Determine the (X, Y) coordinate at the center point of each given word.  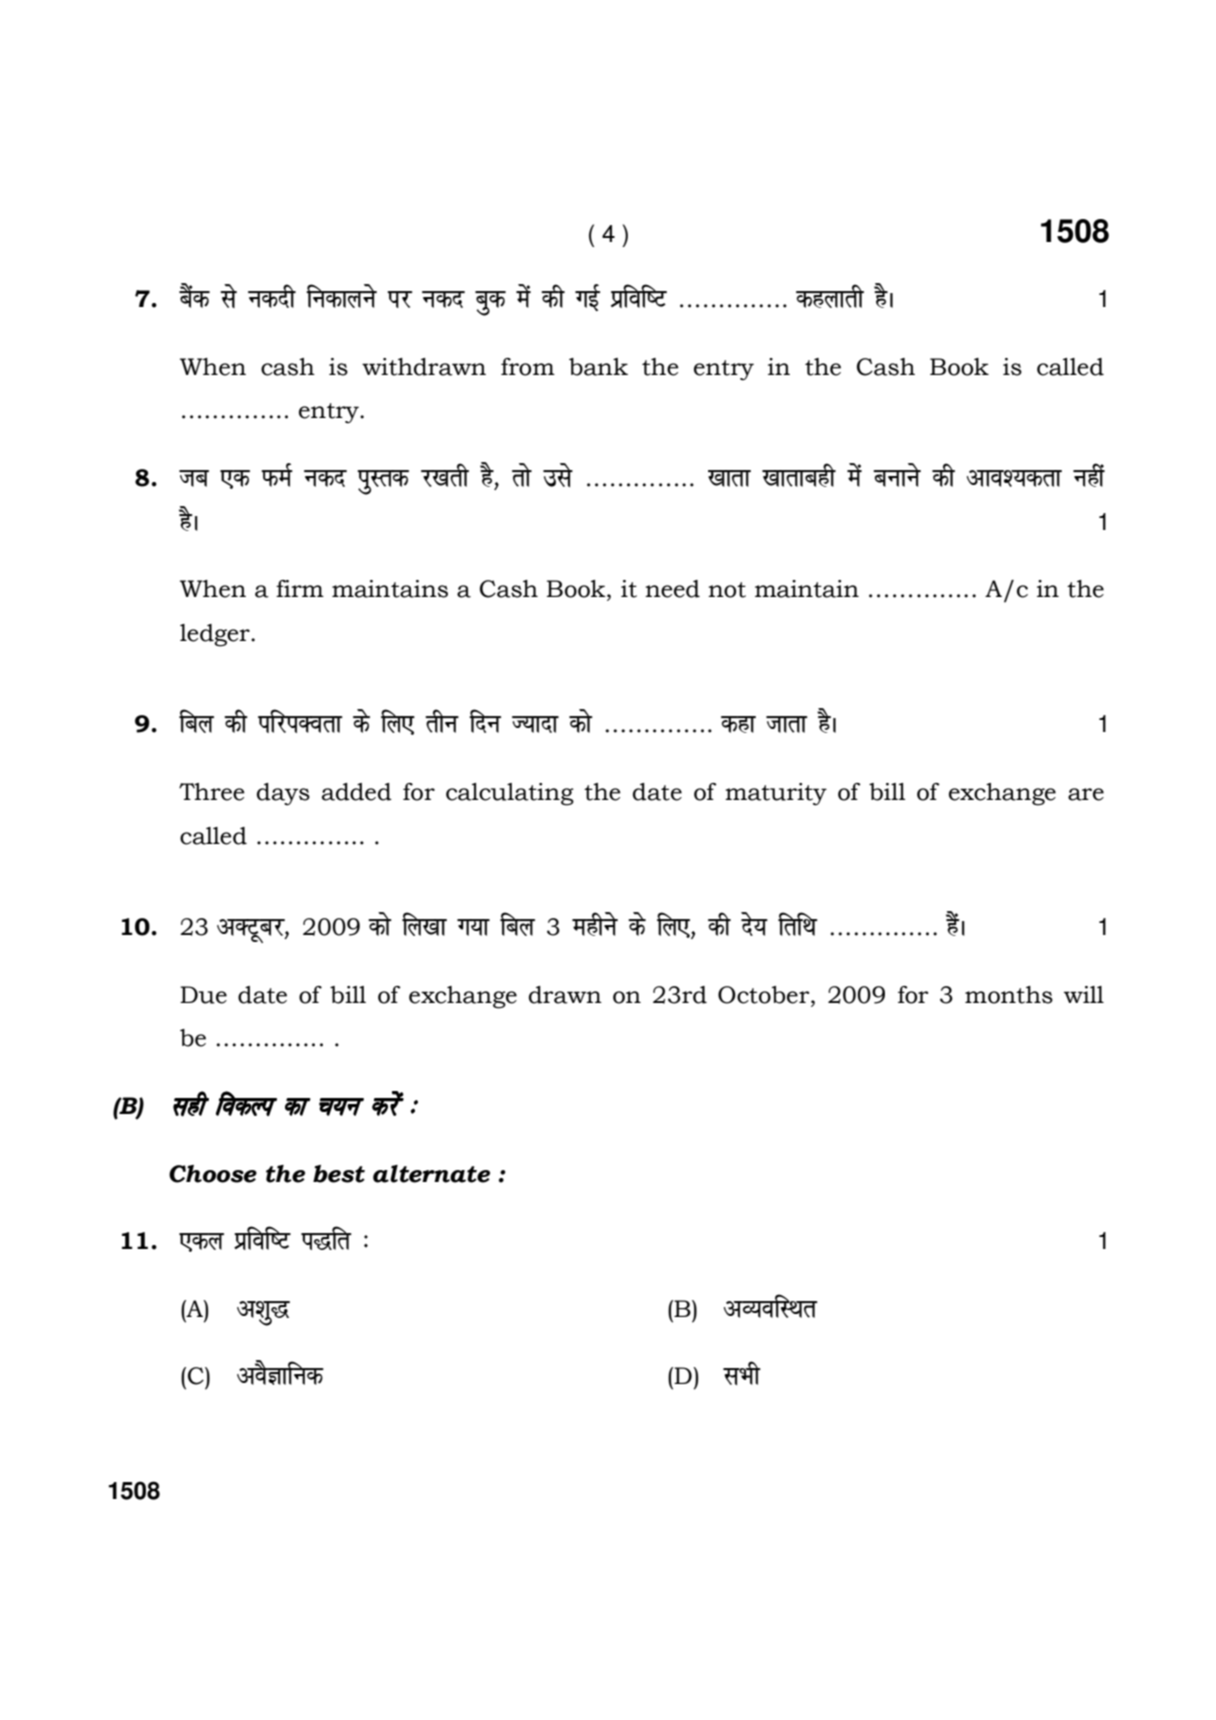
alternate (431, 1174)
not (727, 590)
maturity (776, 794)
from (528, 367)
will (1084, 994)
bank (598, 367)
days (283, 794)
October (765, 996)
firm (300, 588)
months (1009, 995)
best (339, 1174)
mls (558, 475)
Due (203, 995)
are (1086, 794)
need (672, 589)
